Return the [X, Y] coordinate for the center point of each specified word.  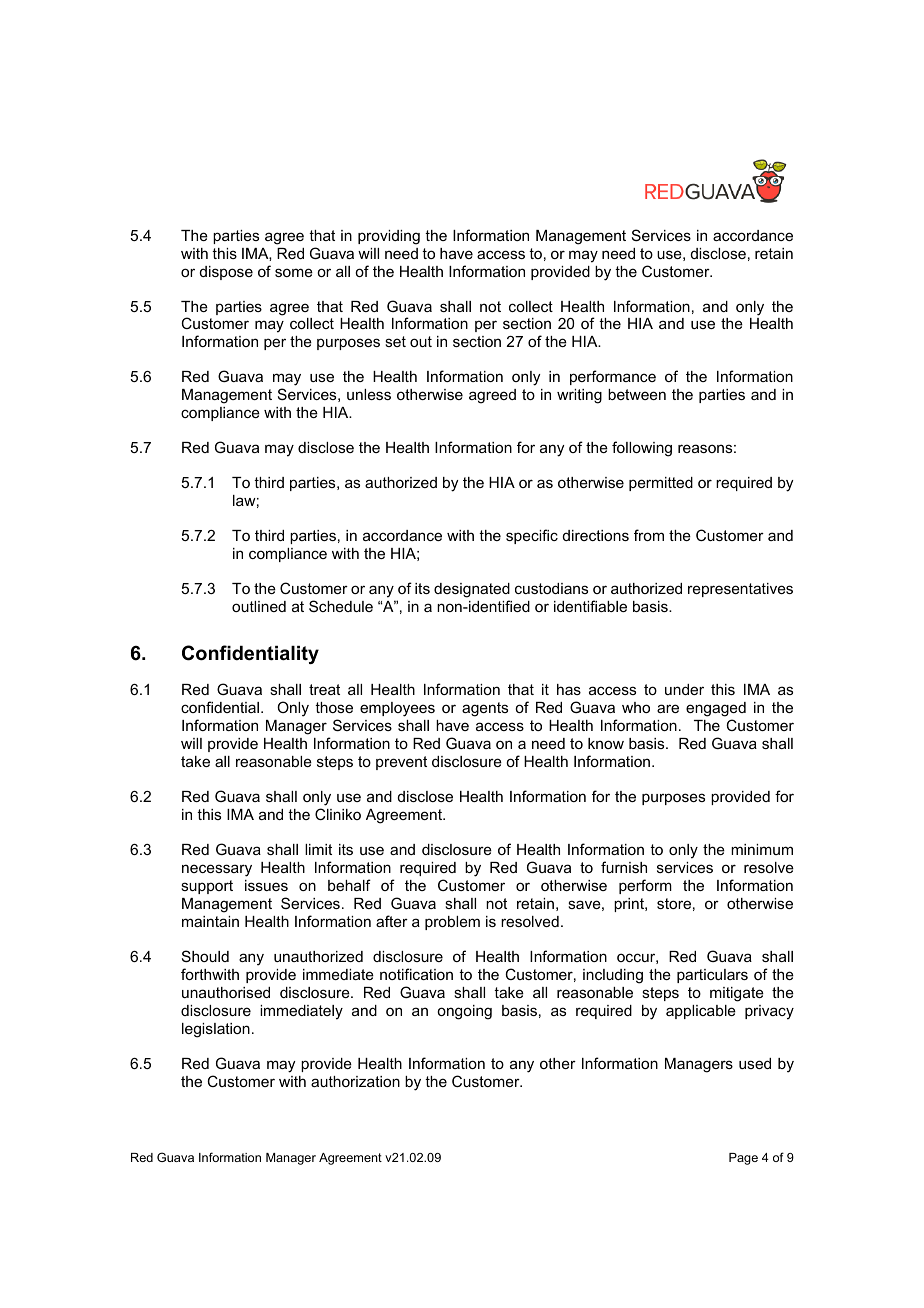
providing [389, 237]
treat [324, 689]
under [684, 689]
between [637, 394]
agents [485, 709]
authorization [355, 1081]
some [294, 272]
